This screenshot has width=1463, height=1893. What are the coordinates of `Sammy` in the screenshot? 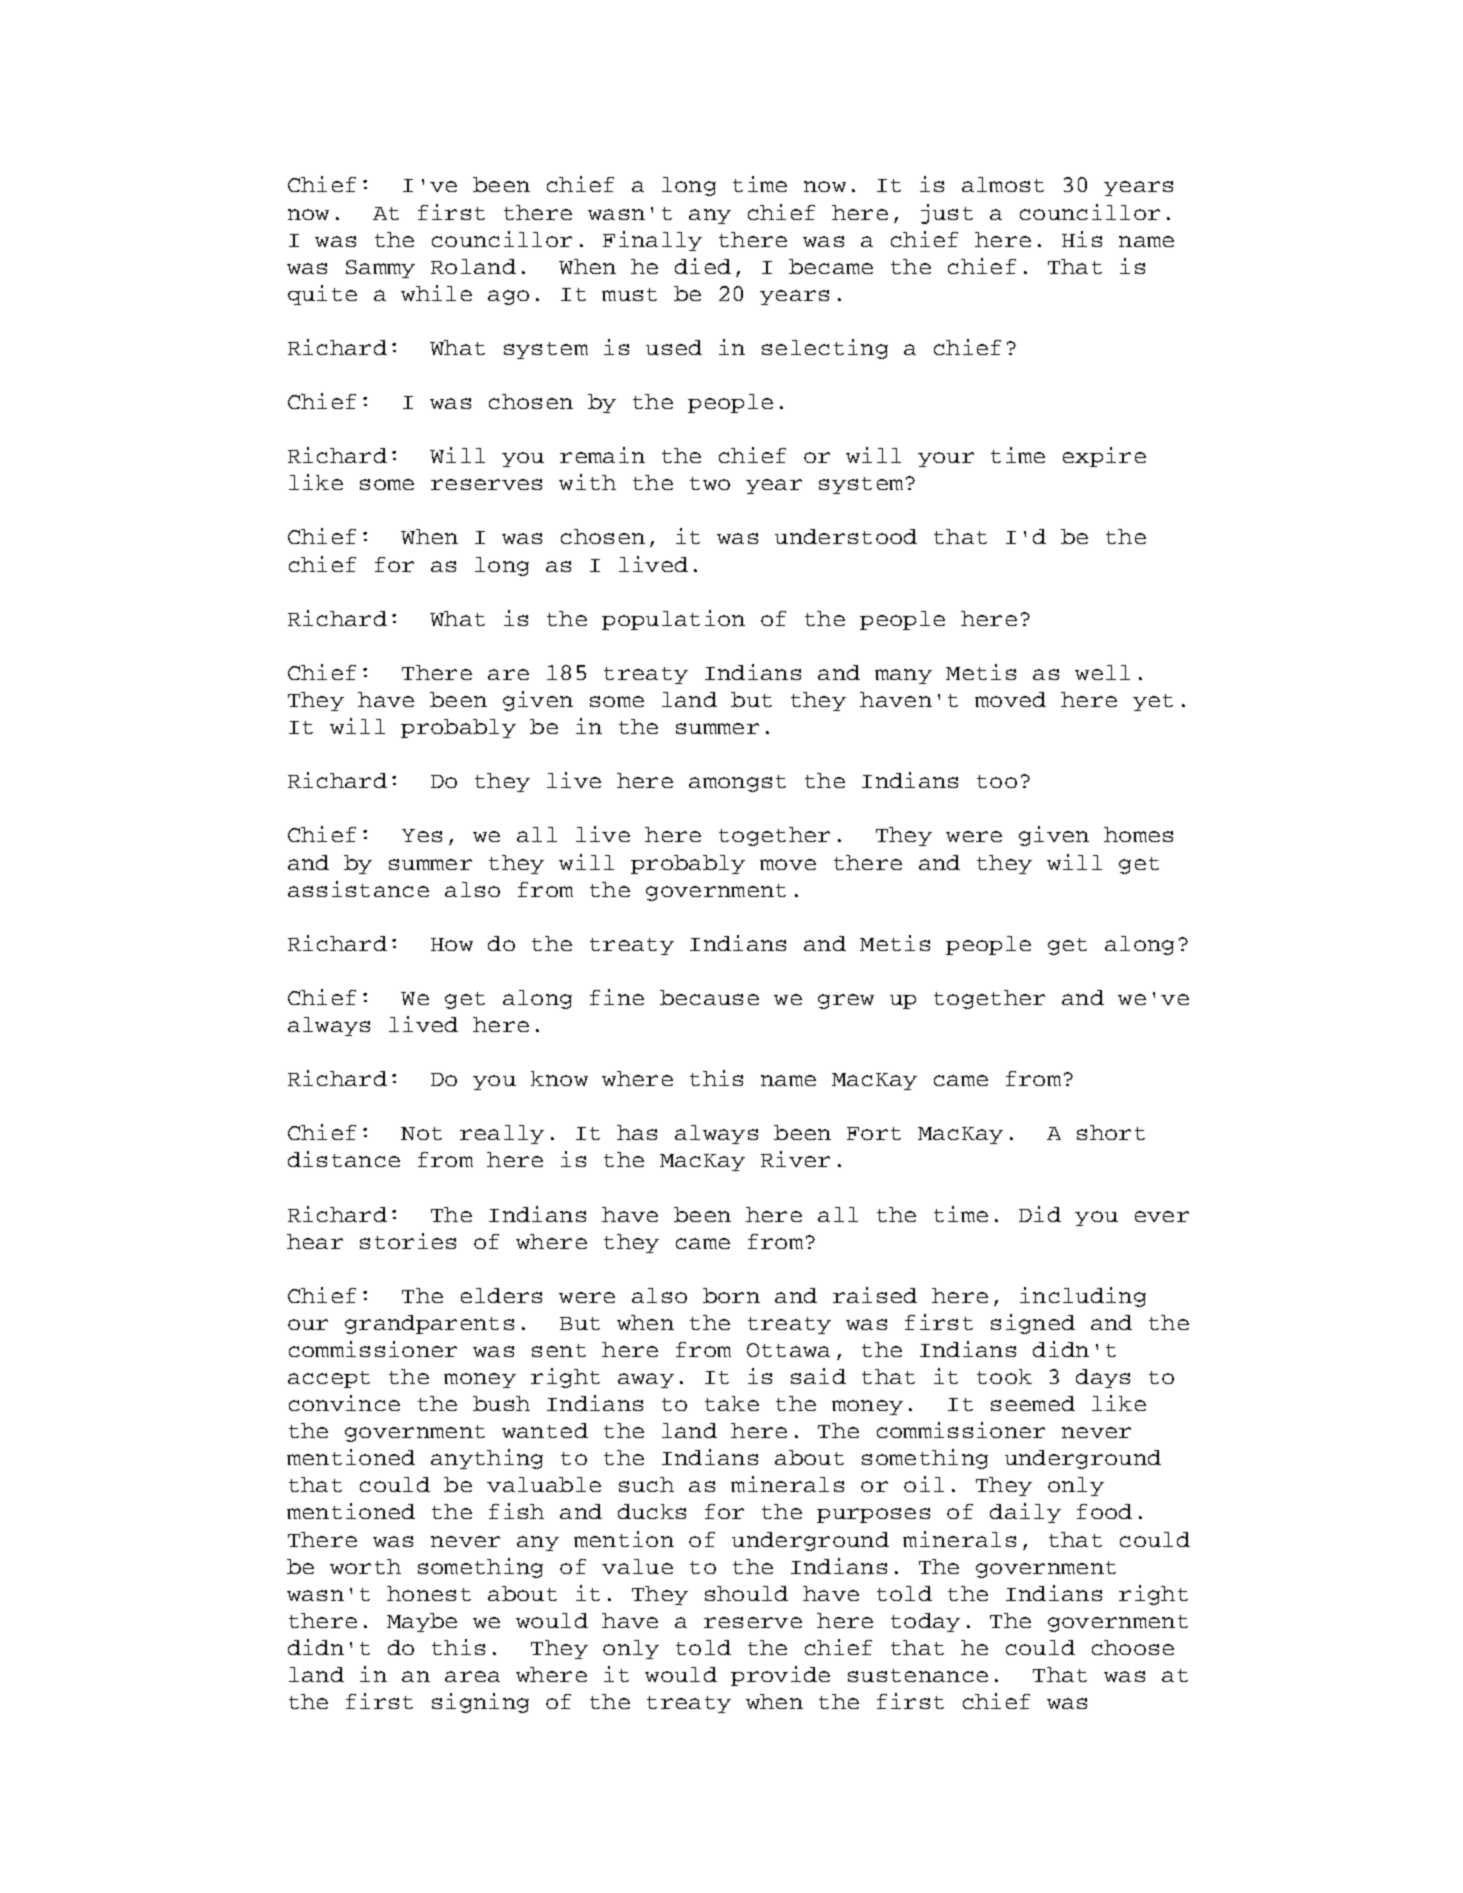 It's located at (380, 269).
